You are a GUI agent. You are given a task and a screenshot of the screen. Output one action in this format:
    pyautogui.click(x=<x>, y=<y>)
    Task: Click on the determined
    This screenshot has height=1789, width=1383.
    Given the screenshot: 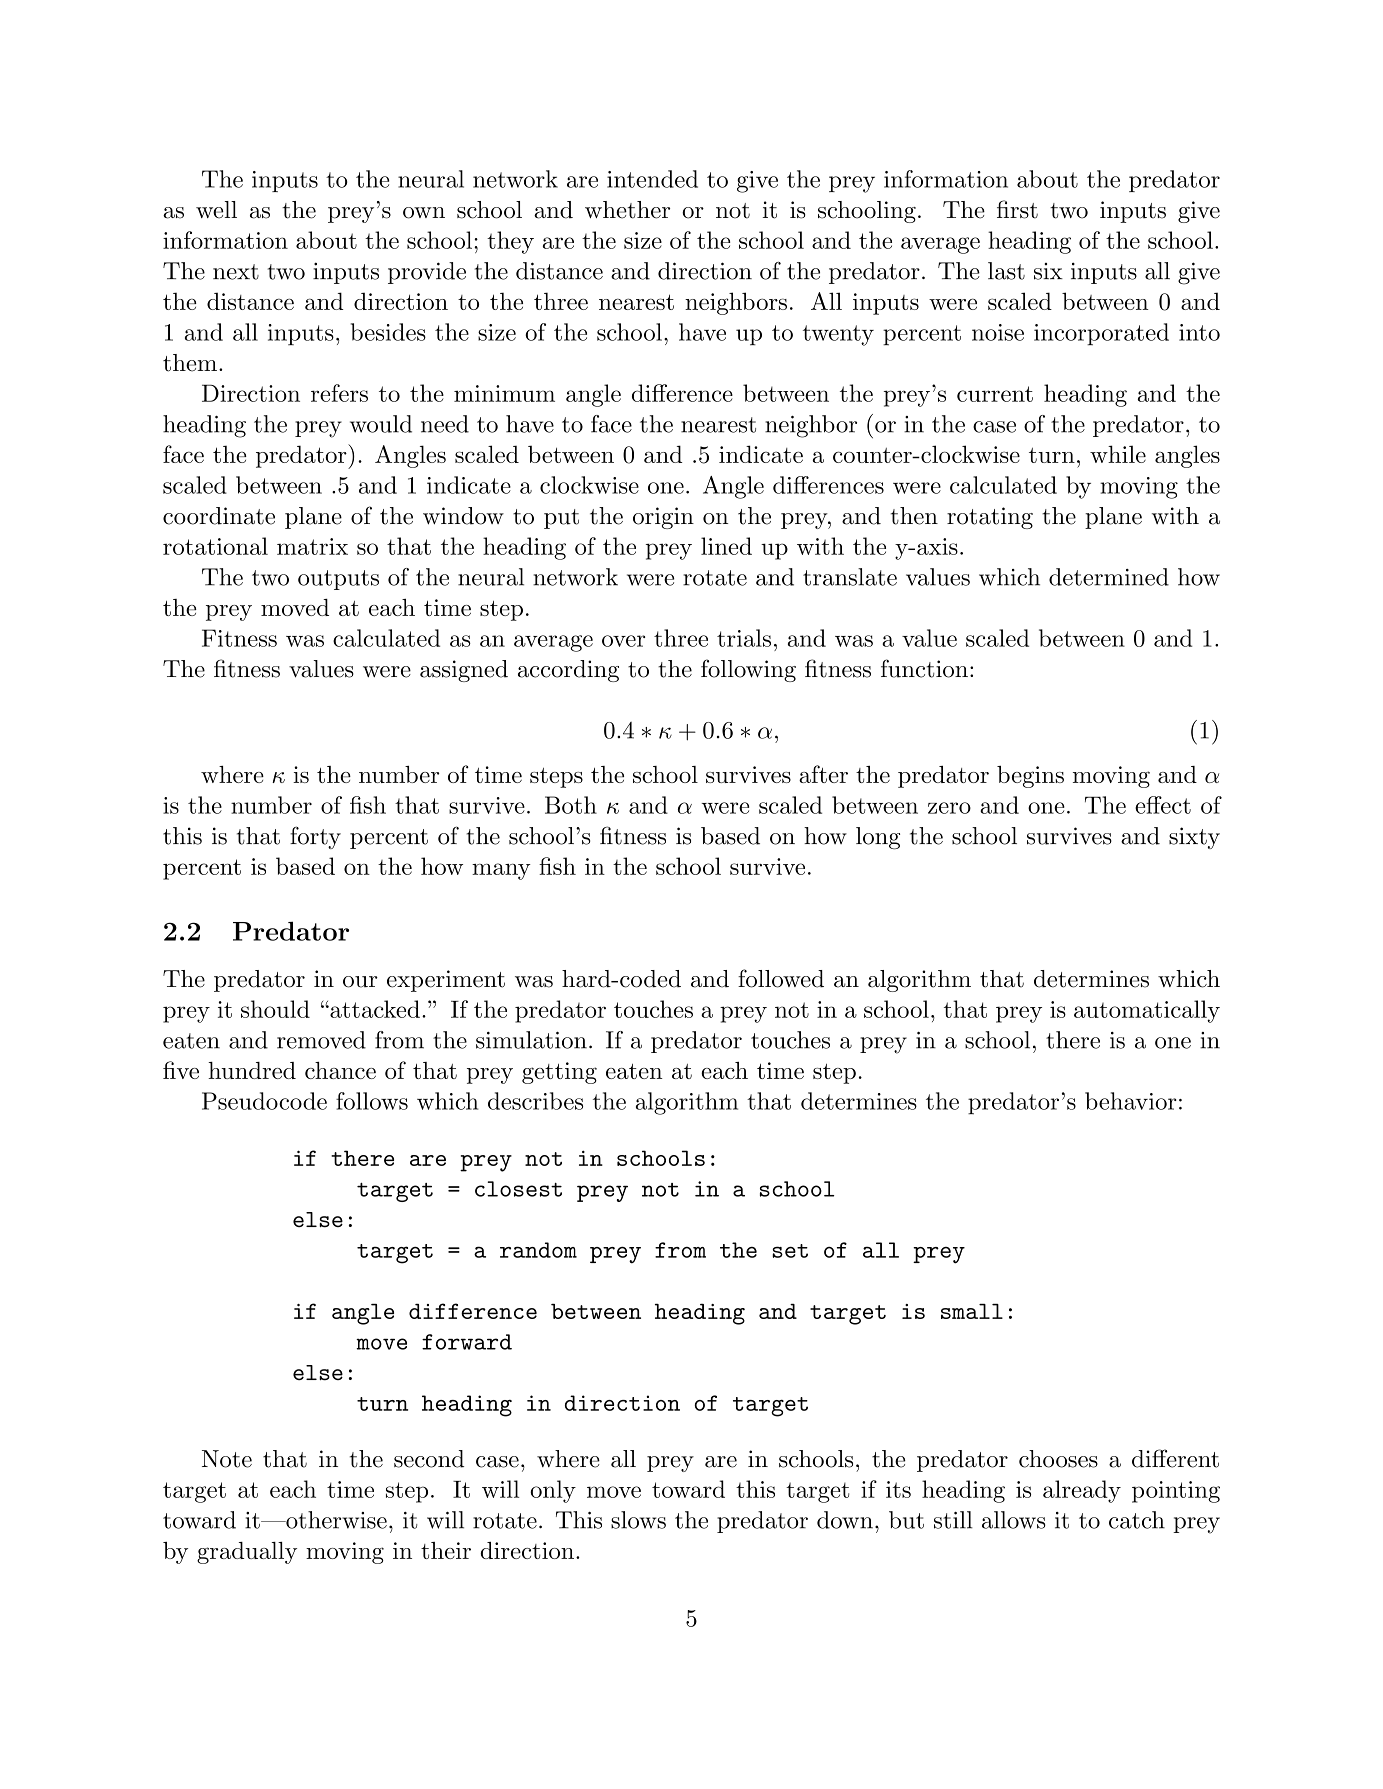 What is the action you would take?
    pyautogui.click(x=1109, y=577)
